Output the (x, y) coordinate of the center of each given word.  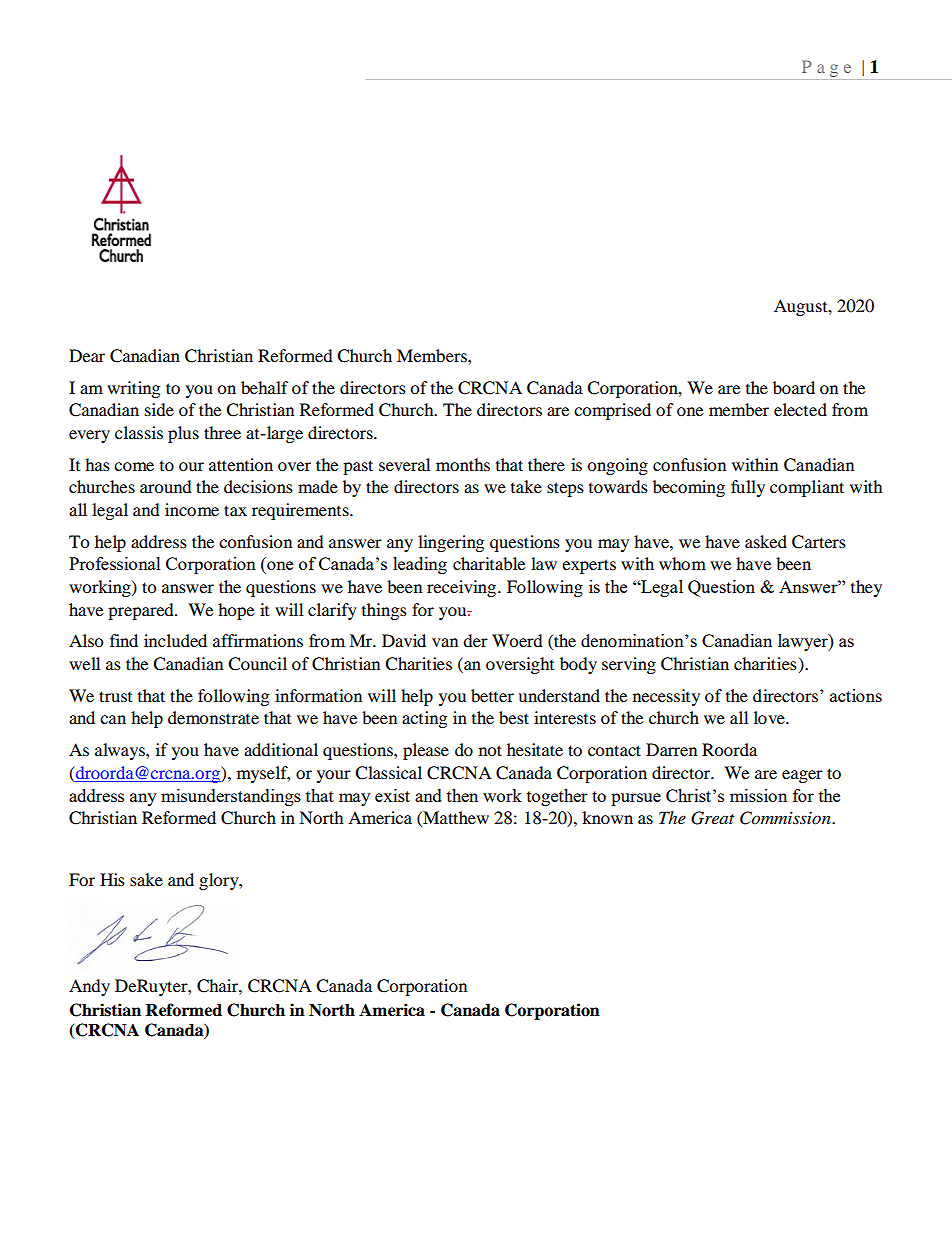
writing (133, 389)
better (492, 695)
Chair (218, 986)
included (175, 640)
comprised (612, 411)
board (794, 387)
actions (856, 695)
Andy (89, 987)
